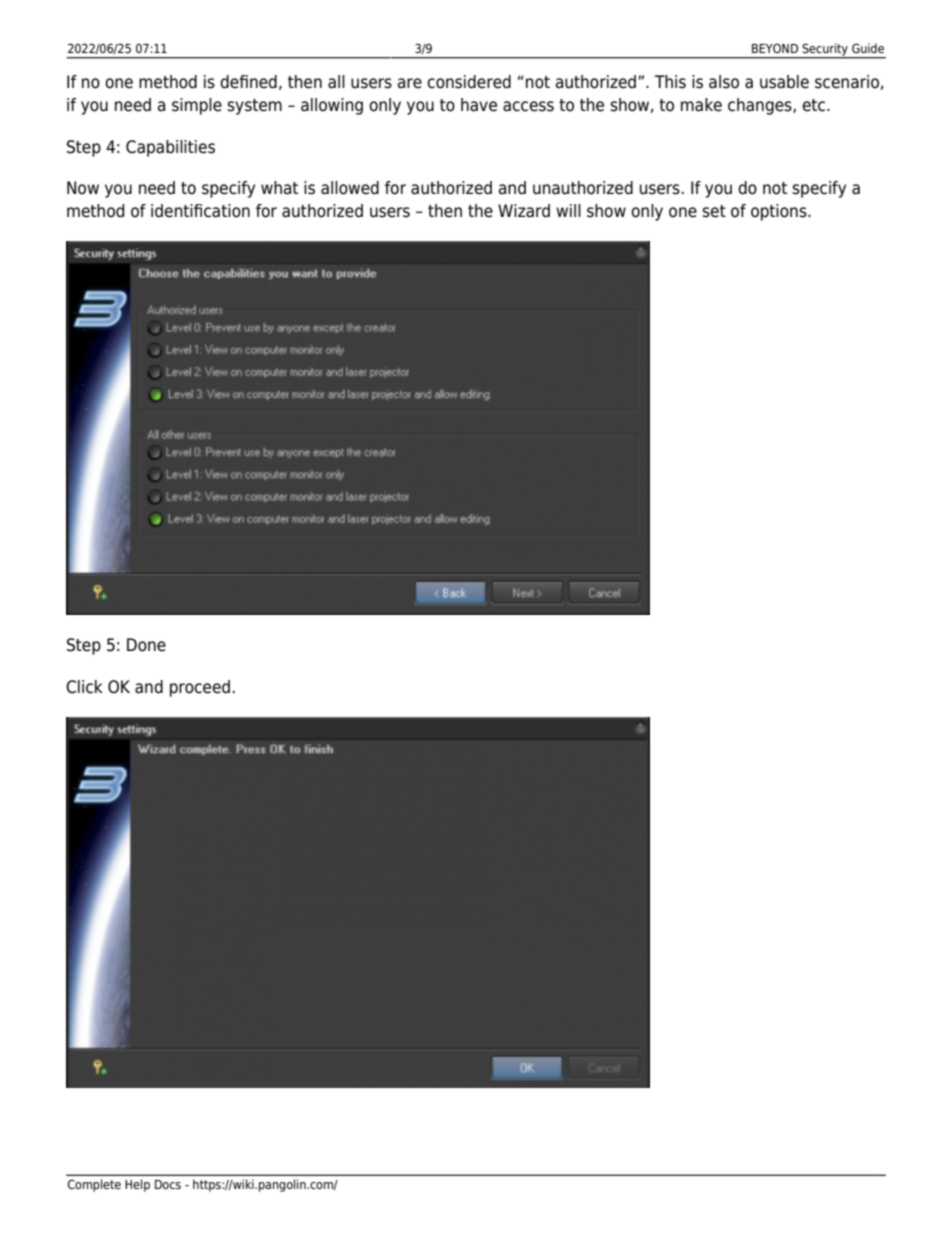 The image size is (952, 1233). Describe the element at coordinates (94, 1185) in the document. I see `Complete` at that location.
